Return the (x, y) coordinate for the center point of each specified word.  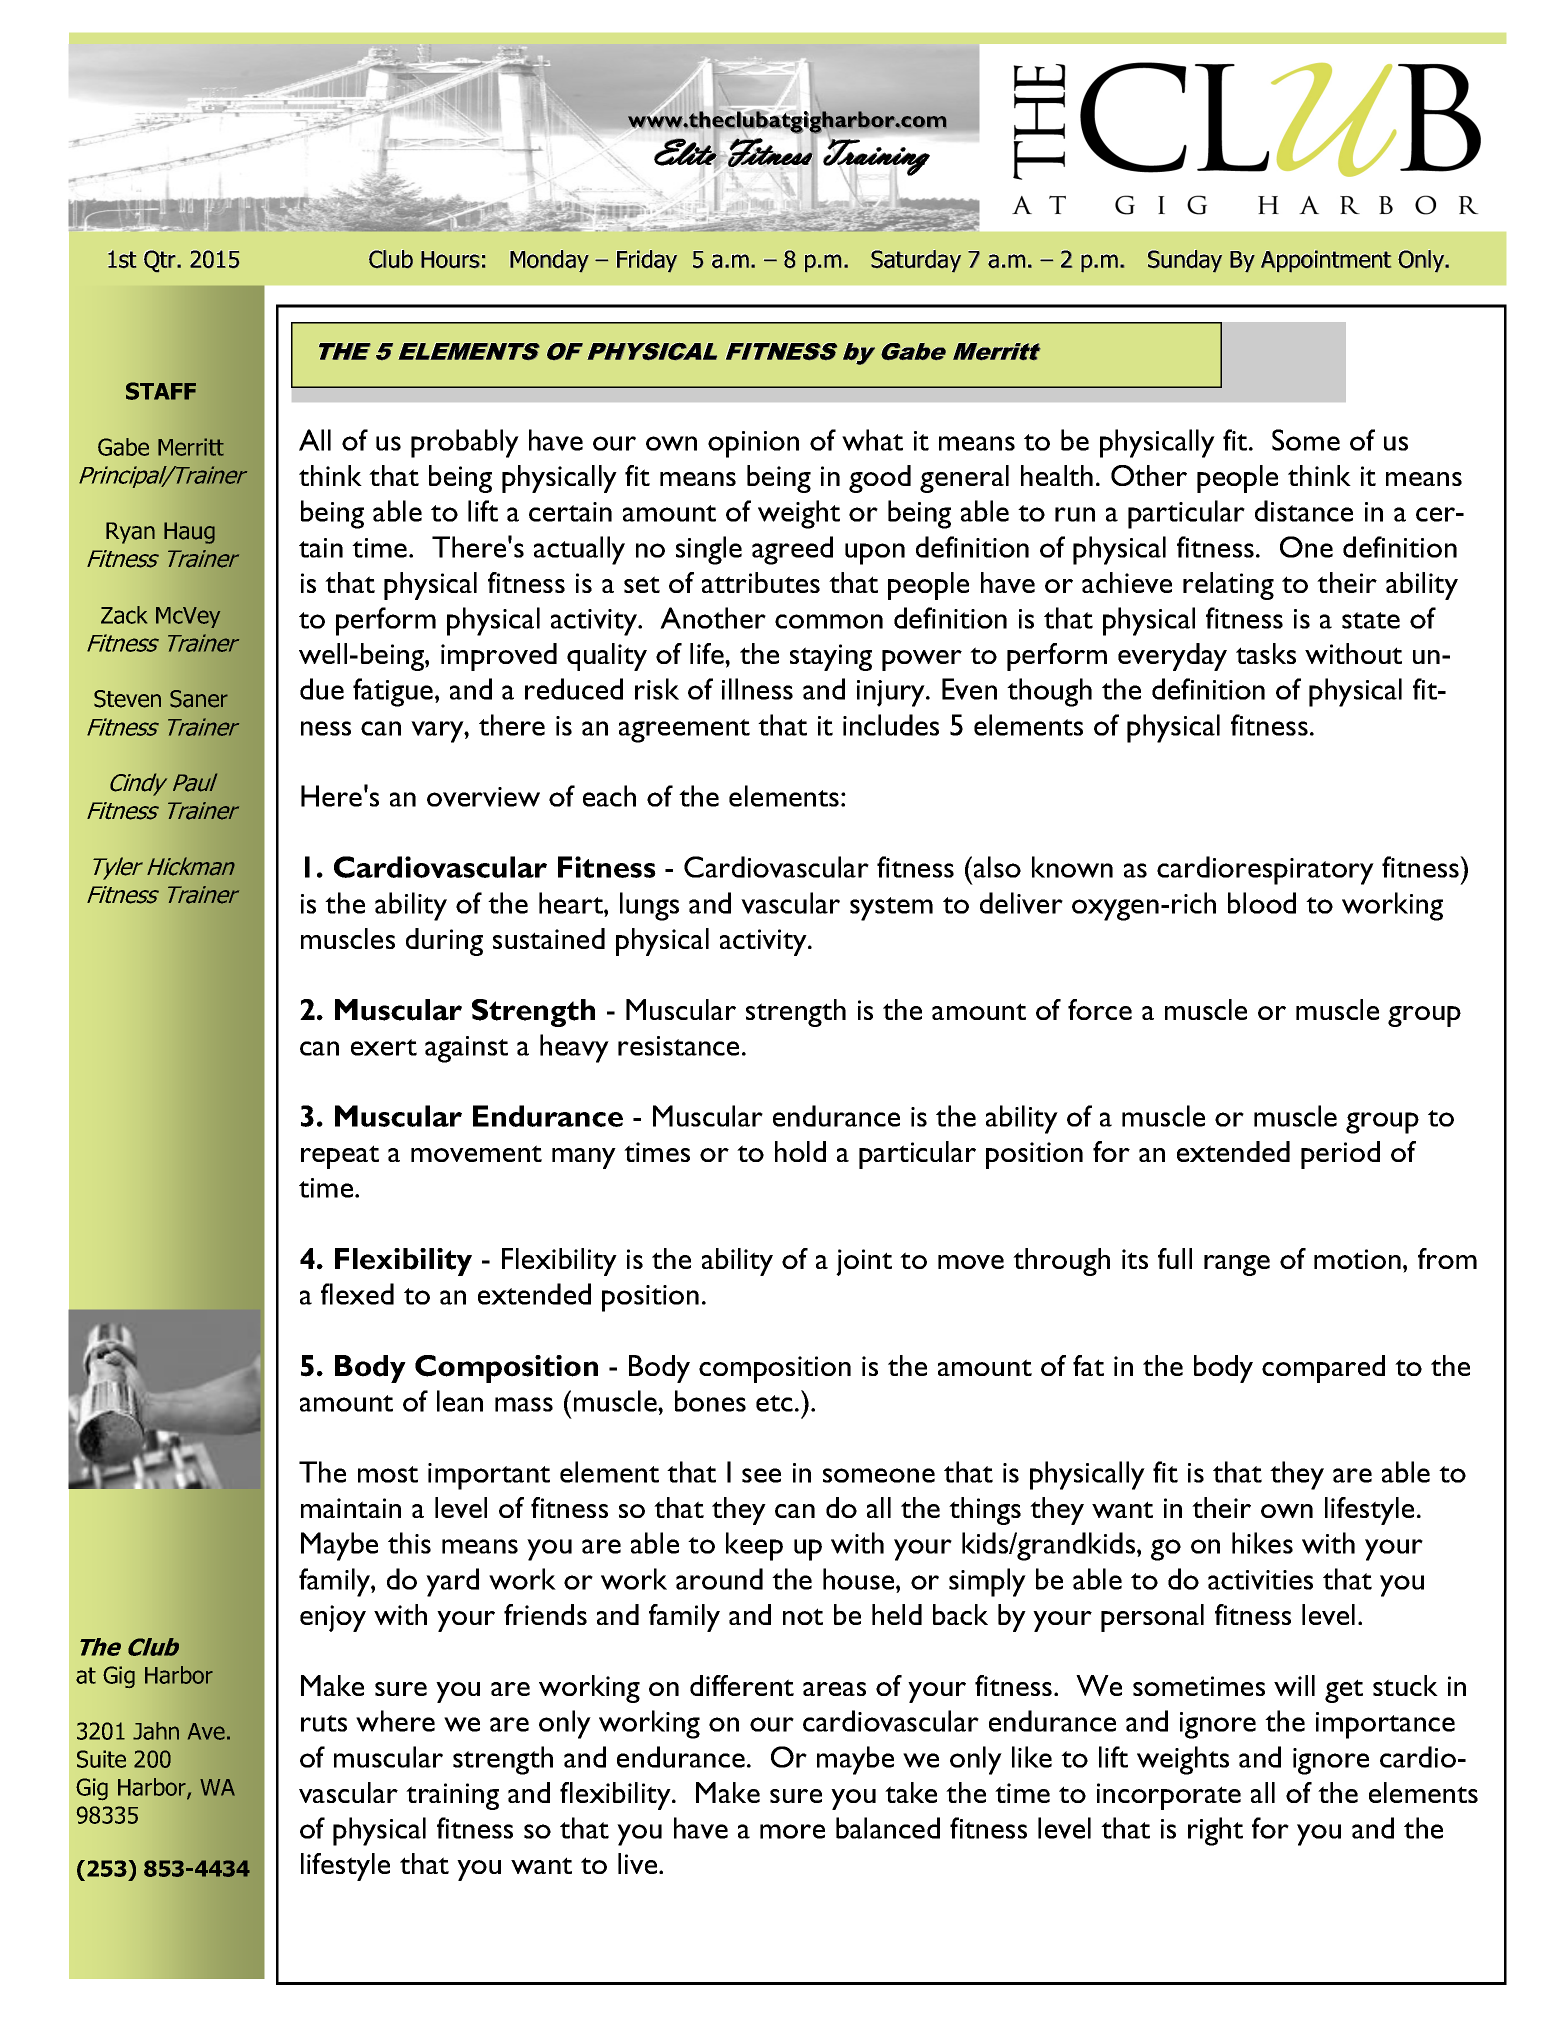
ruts (324, 1723)
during (444, 942)
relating (1228, 586)
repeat (340, 1157)
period (1340, 1155)
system (891, 909)
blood (1262, 903)
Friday (646, 260)
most (388, 1474)
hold (800, 1151)
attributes (761, 582)
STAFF (161, 391)
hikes (1262, 1543)
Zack (124, 615)
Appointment (1326, 261)
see (761, 1475)
